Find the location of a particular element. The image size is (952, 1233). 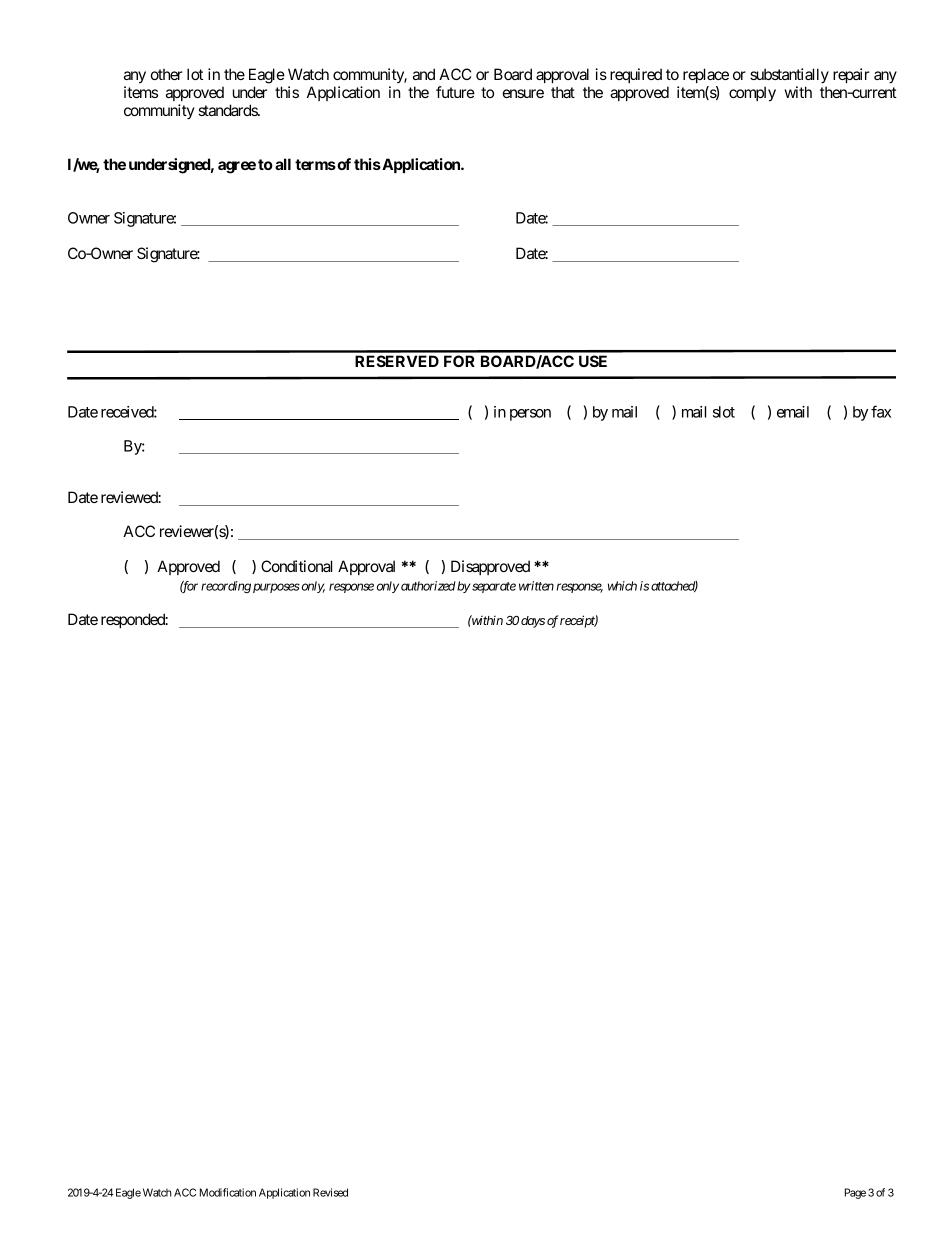

slot is located at coordinates (724, 412).
